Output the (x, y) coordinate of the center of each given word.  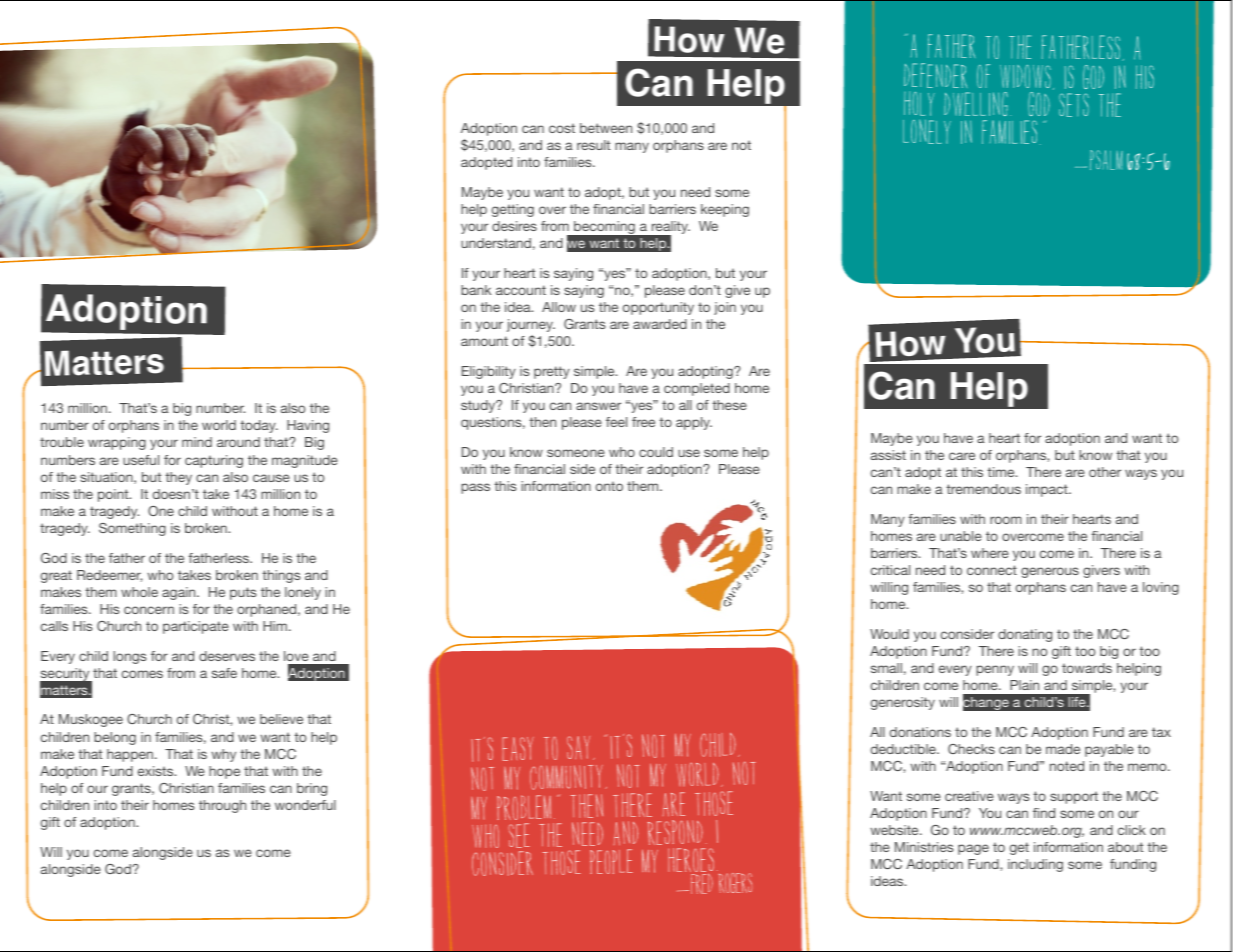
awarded (660, 324)
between (606, 128)
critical (890, 570)
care (962, 456)
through (222, 806)
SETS (1074, 105)
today (259, 426)
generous (1050, 572)
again (180, 593)
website (895, 830)
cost (562, 128)
